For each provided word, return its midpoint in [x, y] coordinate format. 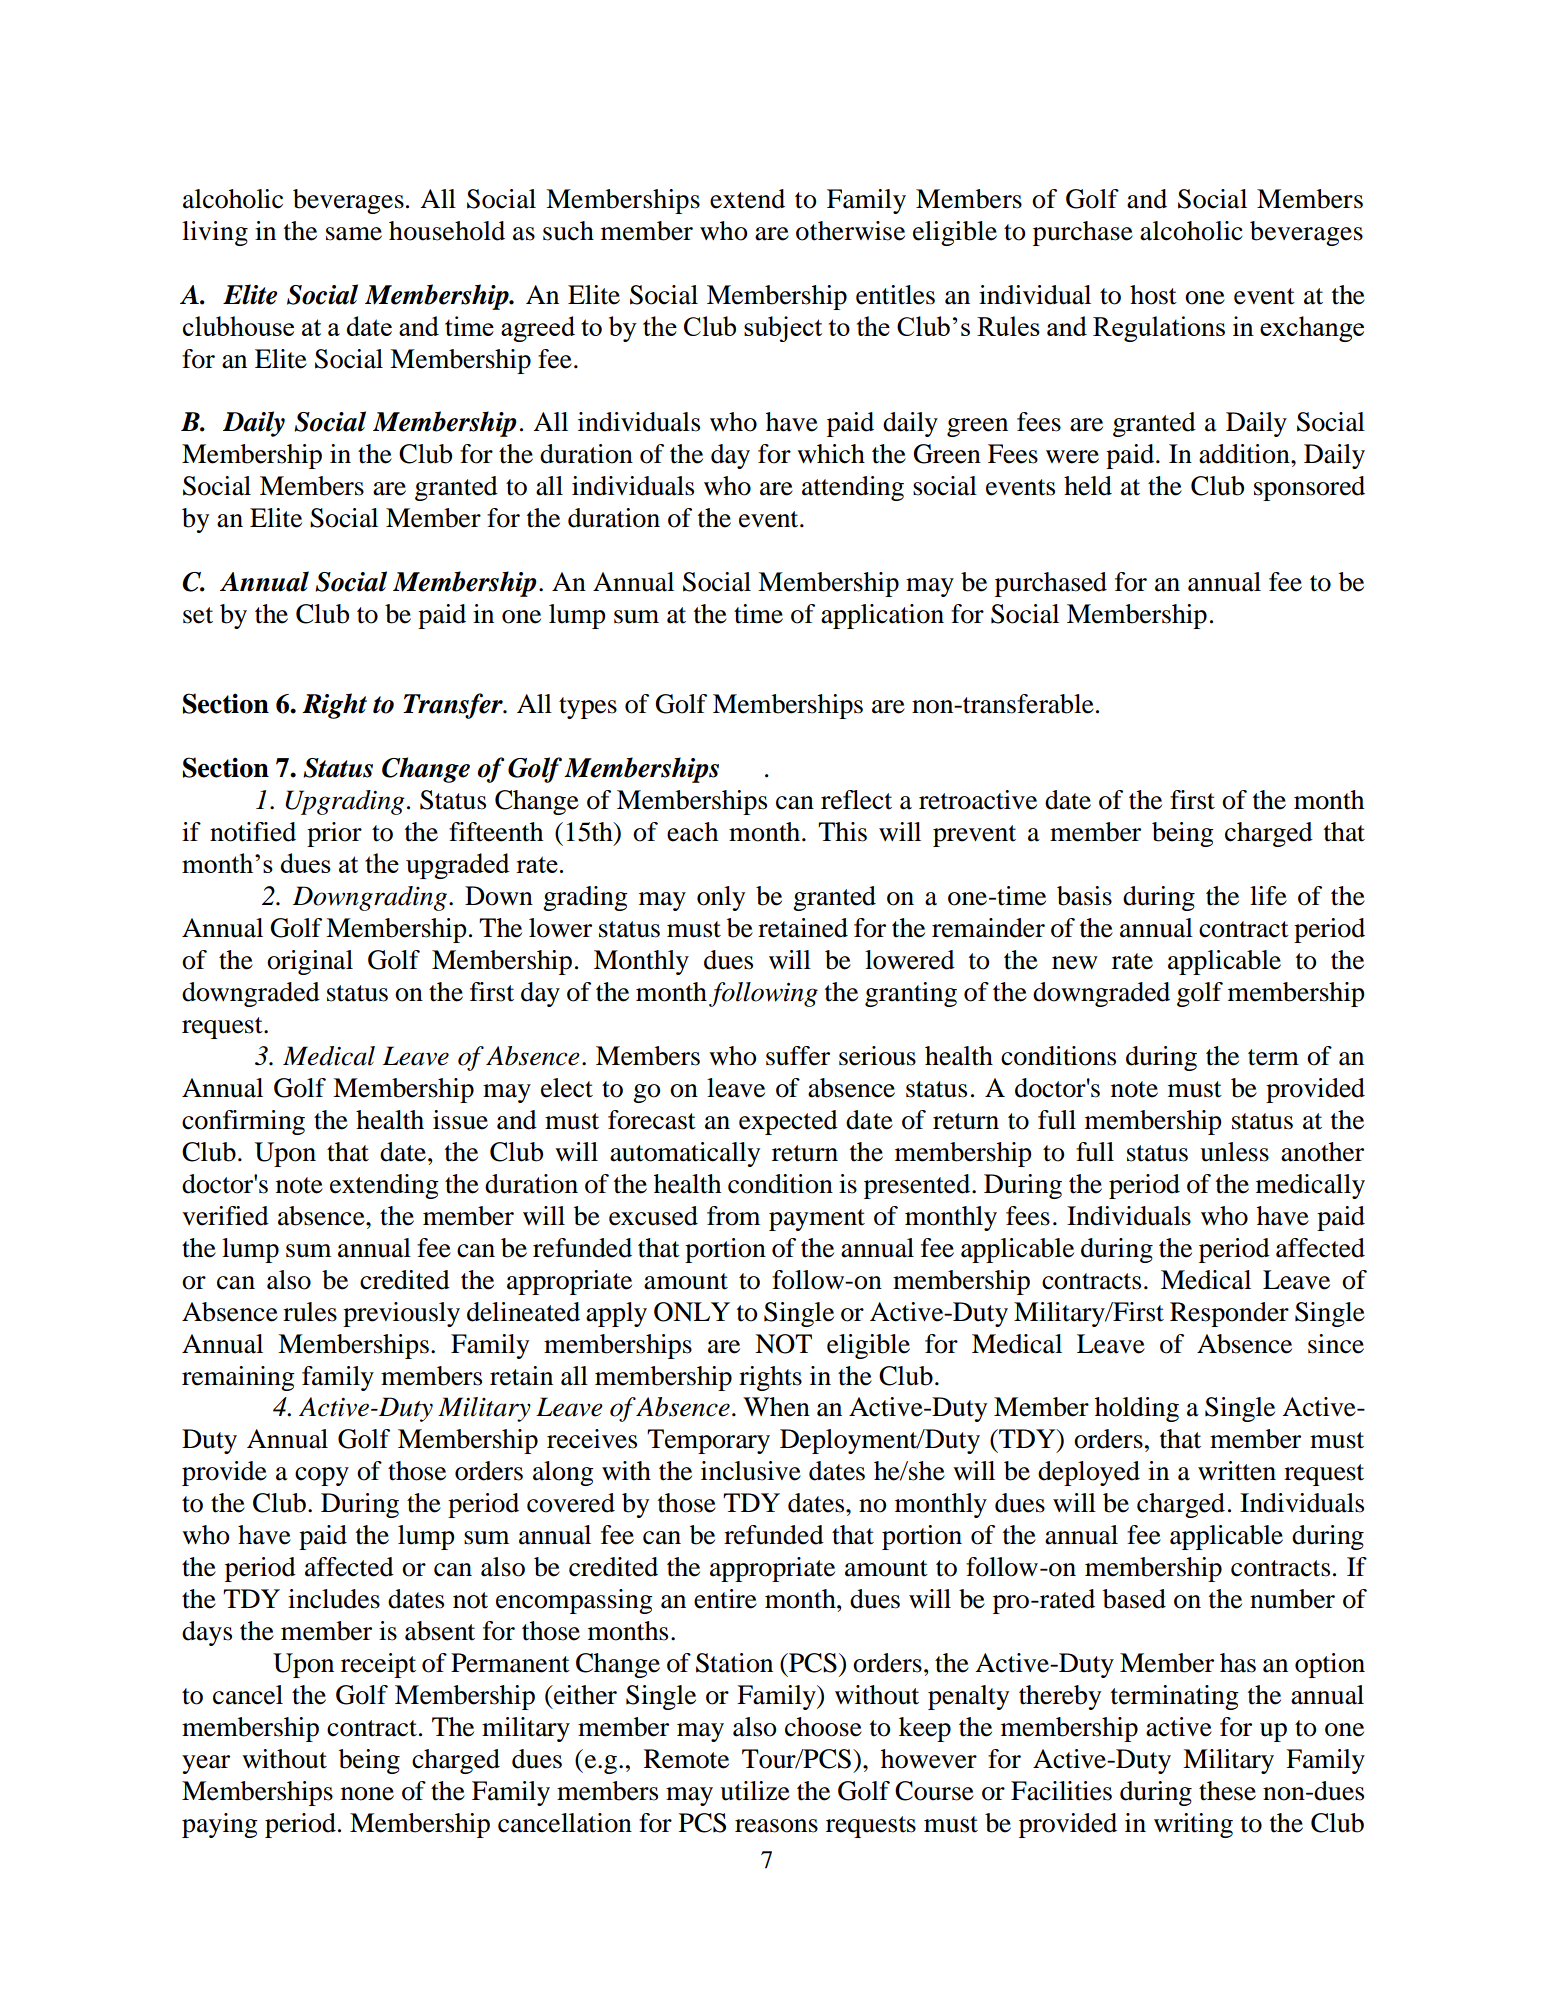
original [310, 962]
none [367, 1794]
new [1075, 963]
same [354, 234]
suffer [798, 1056]
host [1153, 295]
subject [783, 329]
